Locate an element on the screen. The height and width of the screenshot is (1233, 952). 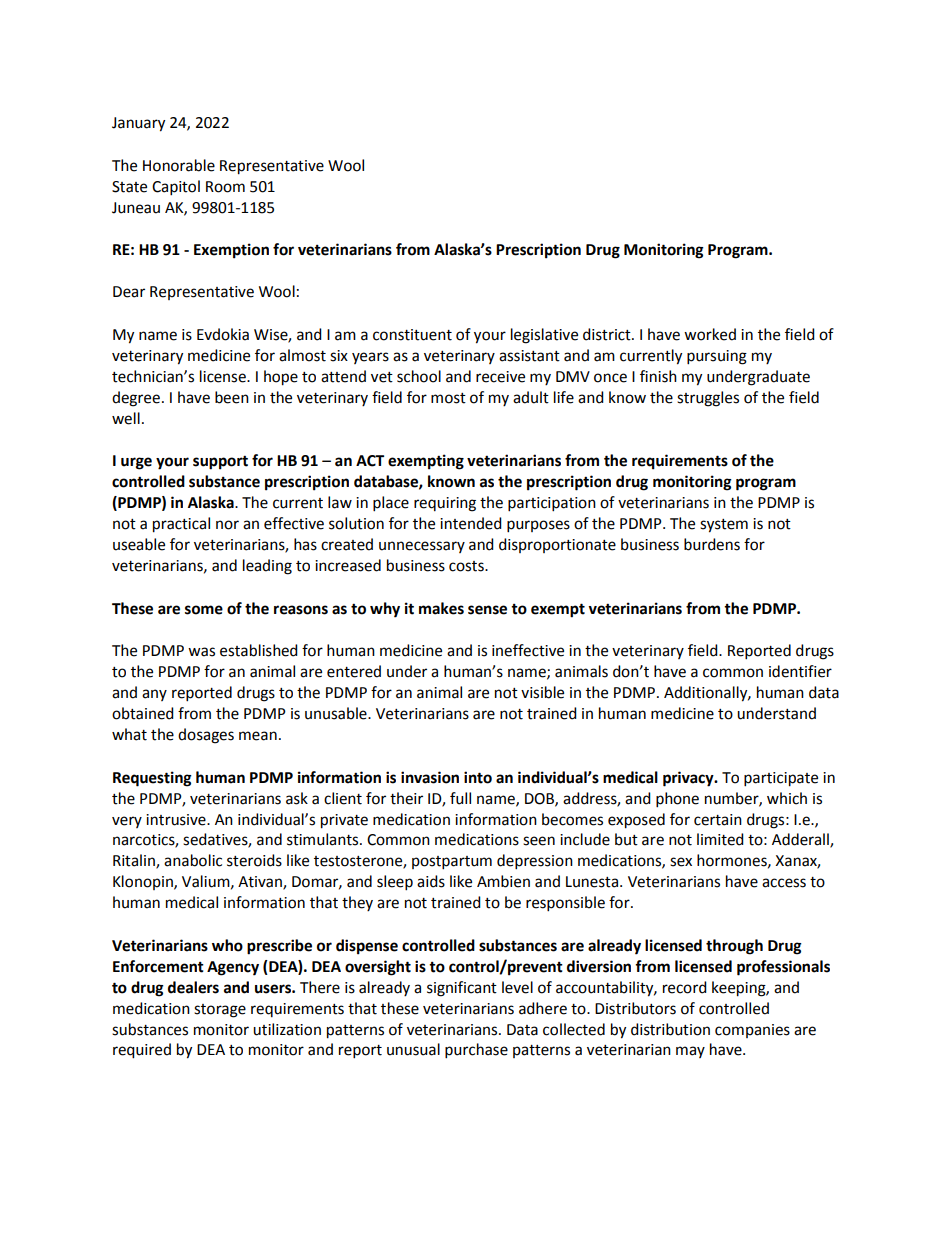
worked is located at coordinates (710, 334).
